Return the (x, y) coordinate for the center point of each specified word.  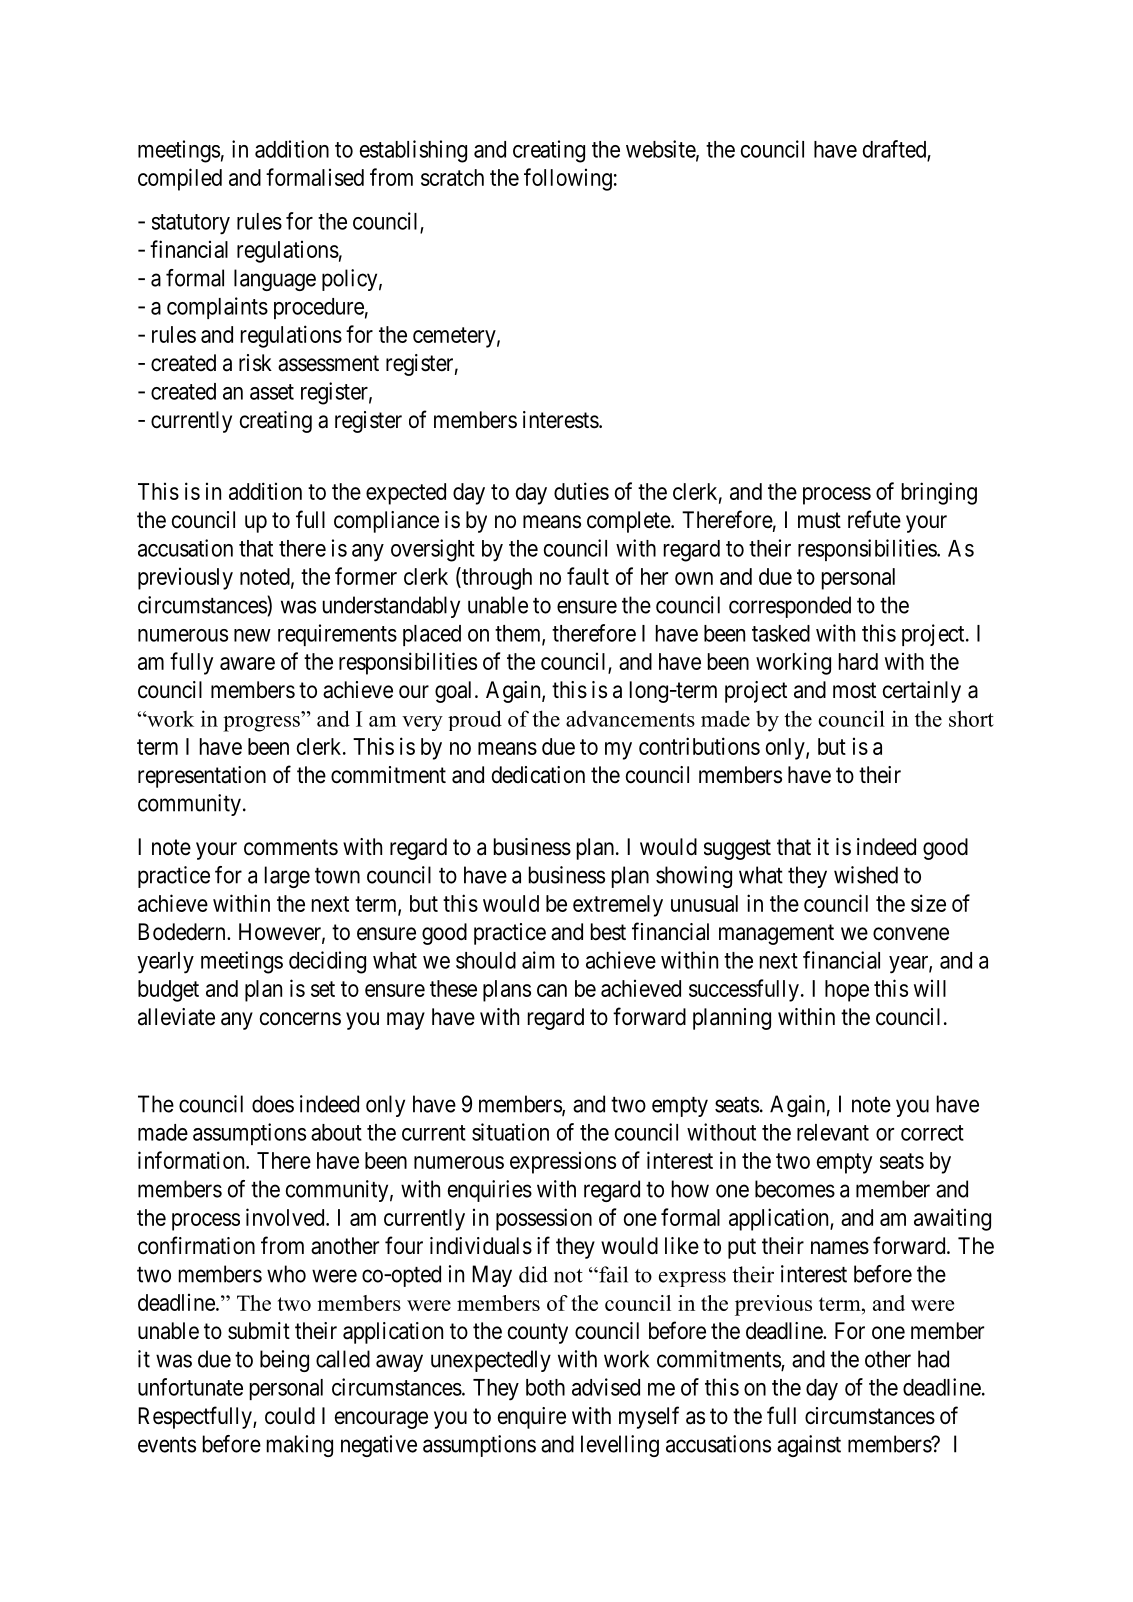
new (252, 635)
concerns (300, 1019)
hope (847, 991)
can (552, 990)
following (568, 179)
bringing (939, 493)
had (933, 1359)
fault (588, 576)
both (545, 1387)
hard (858, 661)
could (290, 1416)
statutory (191, 224)
